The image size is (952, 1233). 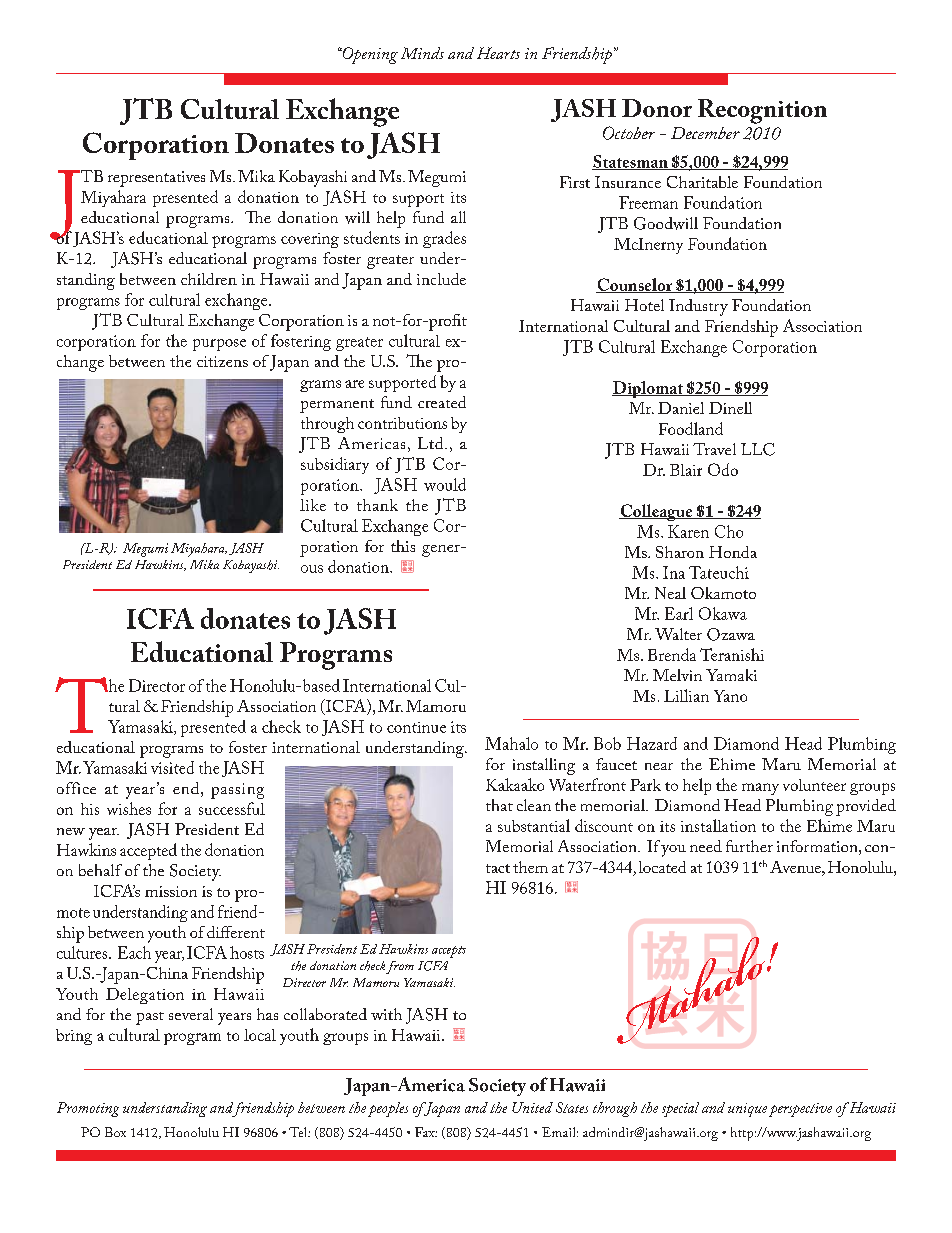 What do you see at coordinates (723, 593) in the image?
I see `Okamoto` at bounding box center [723, 593].
